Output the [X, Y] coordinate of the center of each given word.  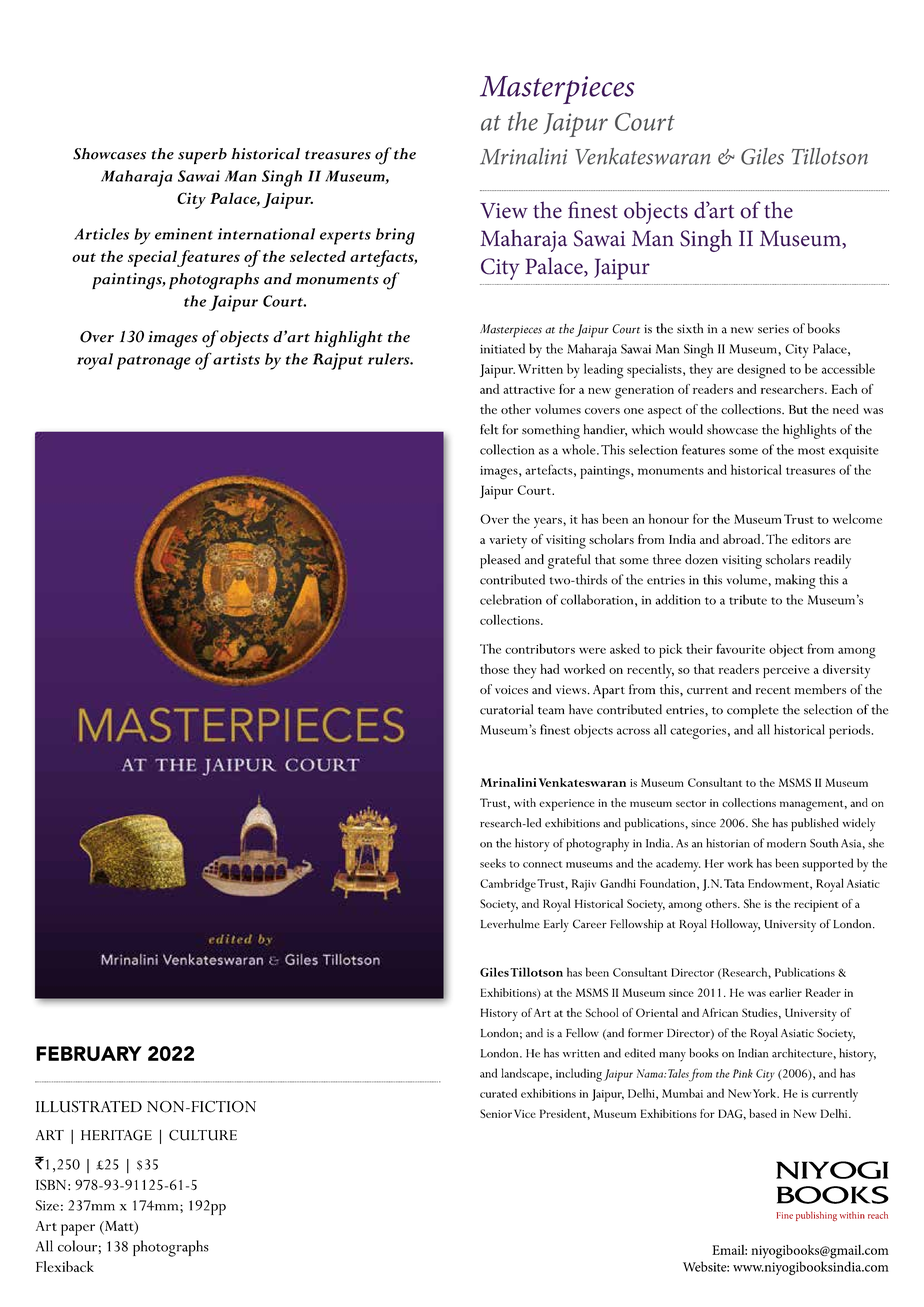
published [815, 824]
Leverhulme [510, 923]
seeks [493, 863]
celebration [511, 599]
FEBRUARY [89, 1053]
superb [202, 156]
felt [489, 429]
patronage [154, 362]
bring [395, 236]
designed [761, 371]
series [773, 329]
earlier [785, 992]
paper [78, 1230]
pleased [500, 561]
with [525, 802]
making [795, 581]
